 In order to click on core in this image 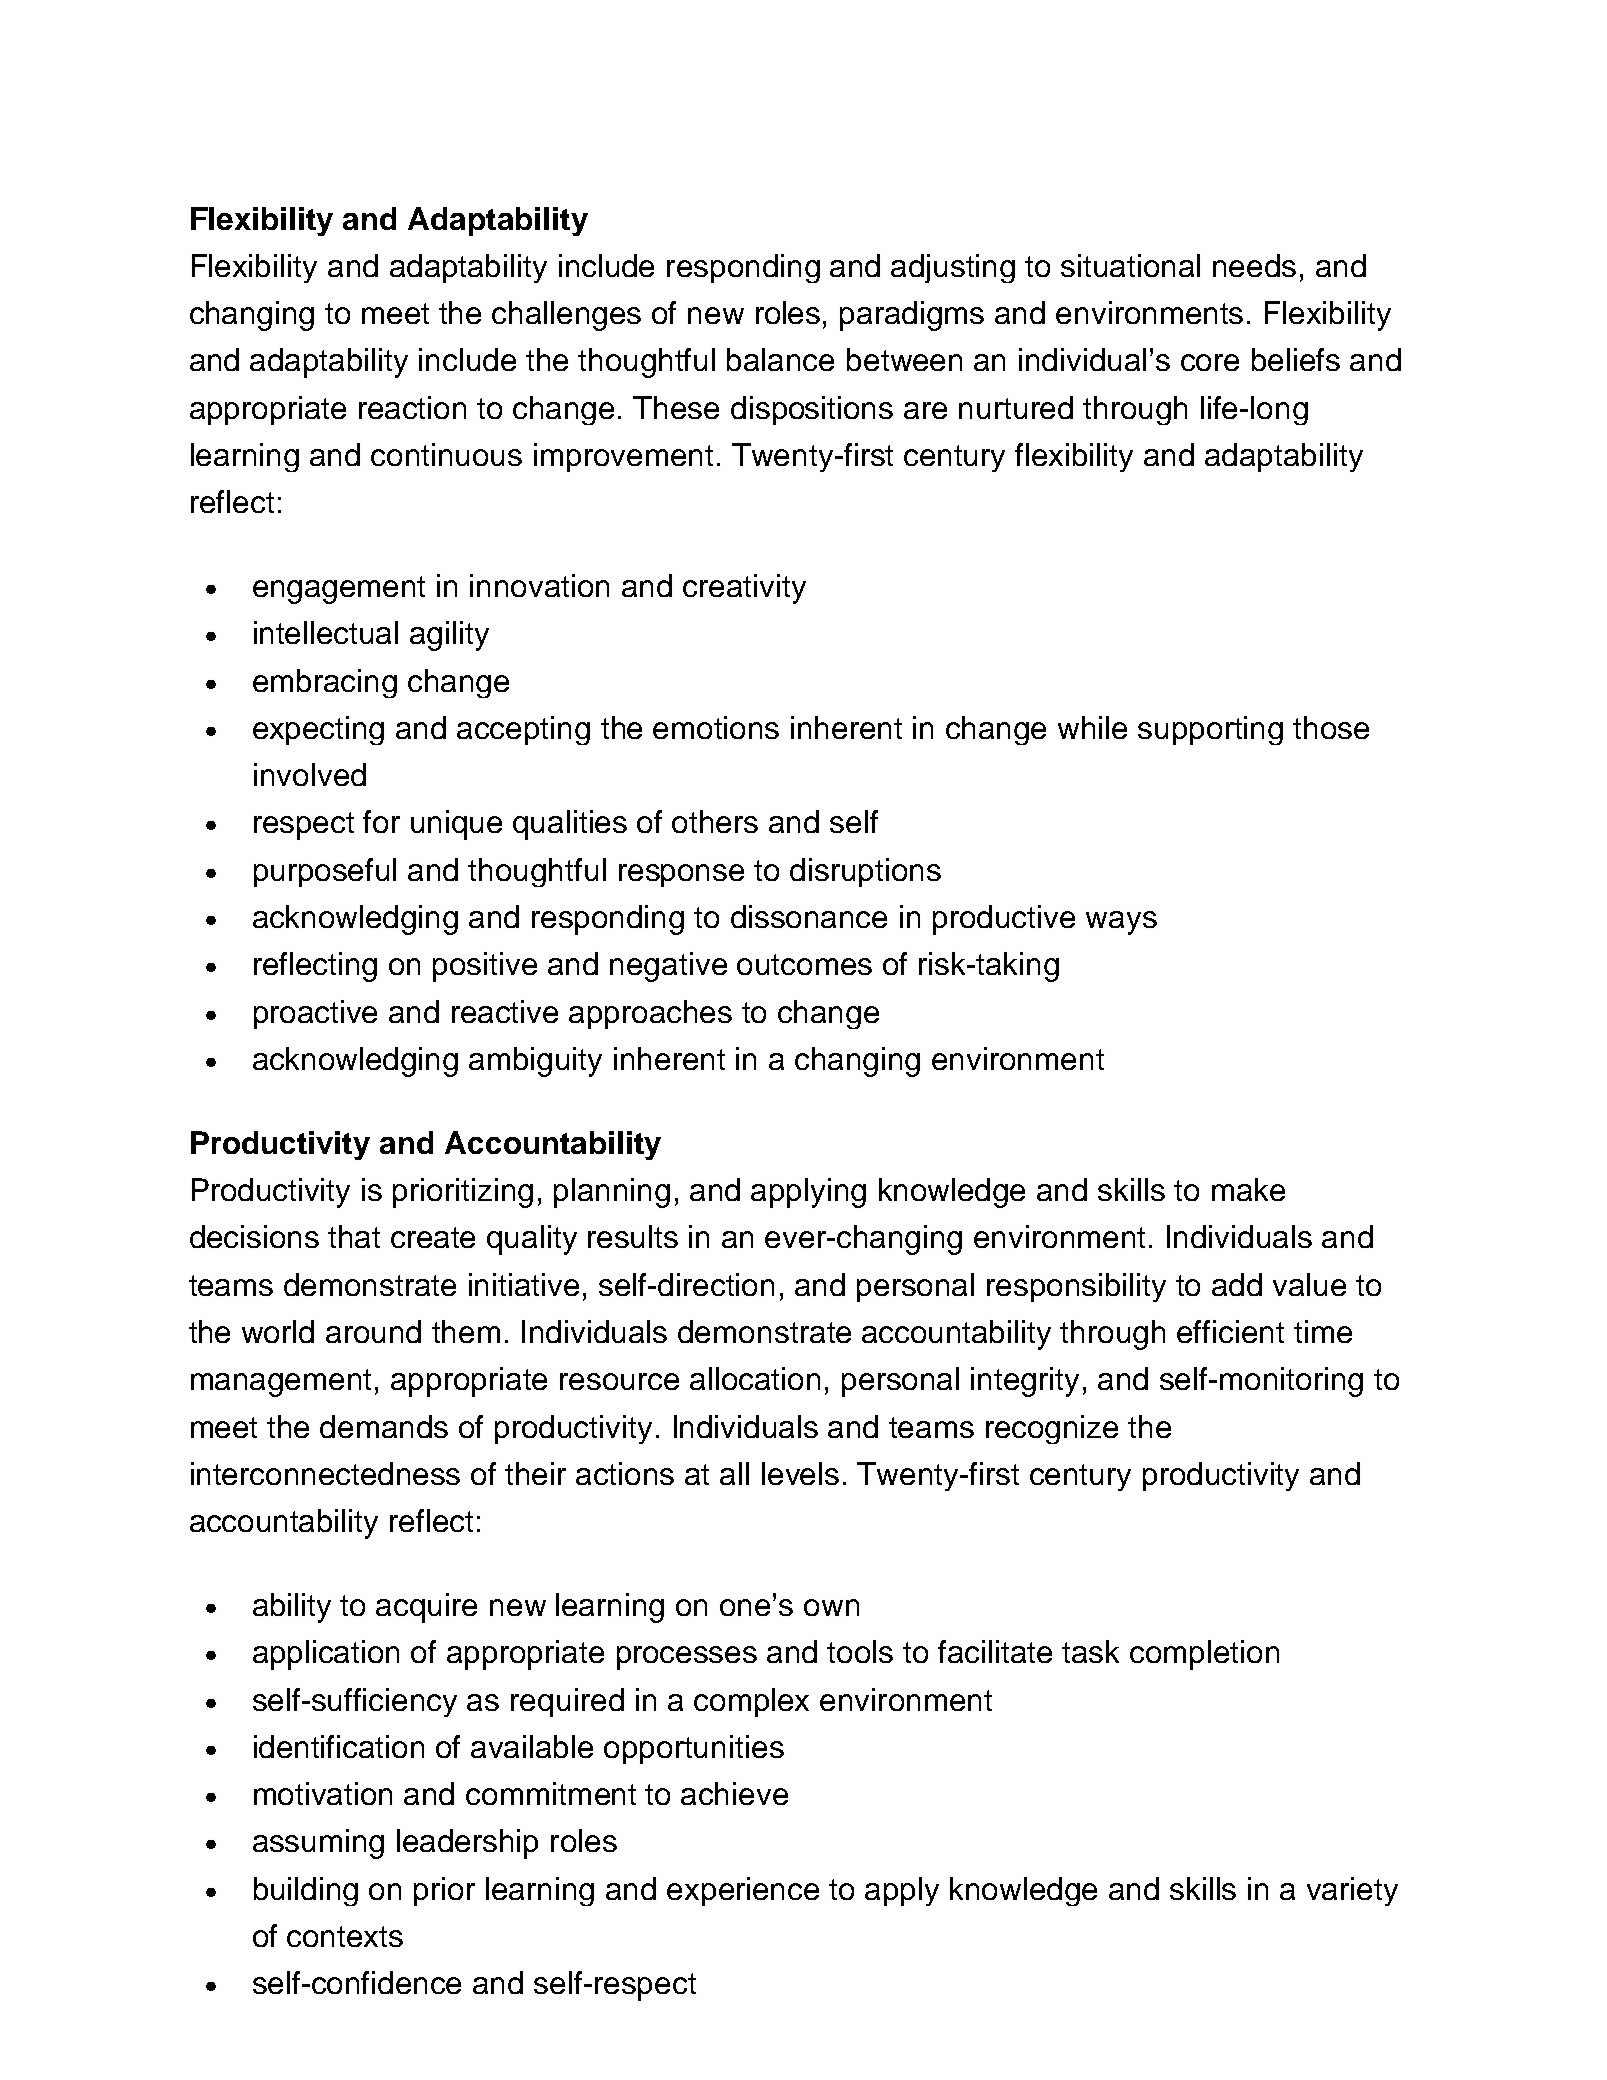, I will do `click(1210, 362)`.
